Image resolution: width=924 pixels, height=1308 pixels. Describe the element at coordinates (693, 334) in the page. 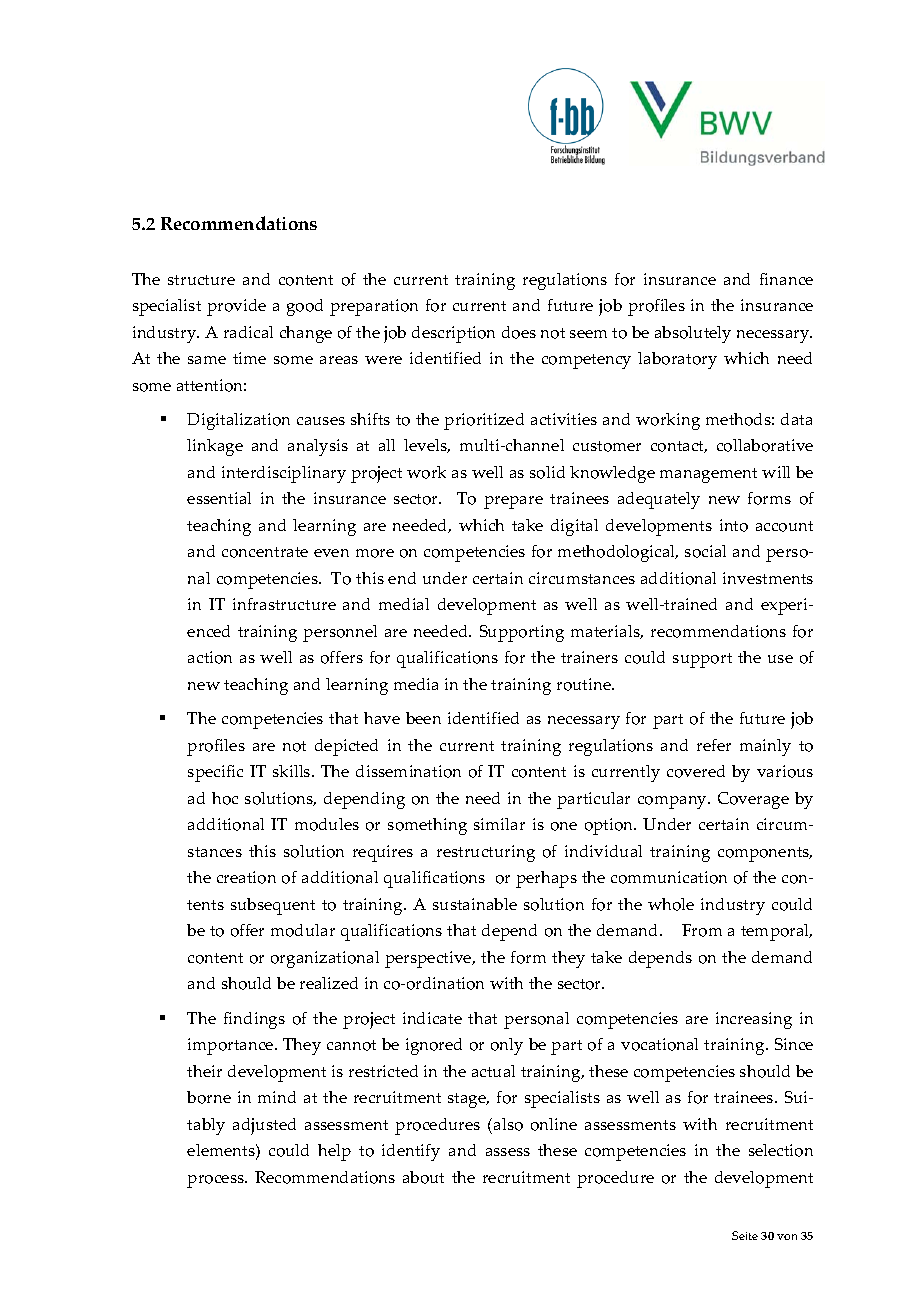

I see `absolutely` at that location.
